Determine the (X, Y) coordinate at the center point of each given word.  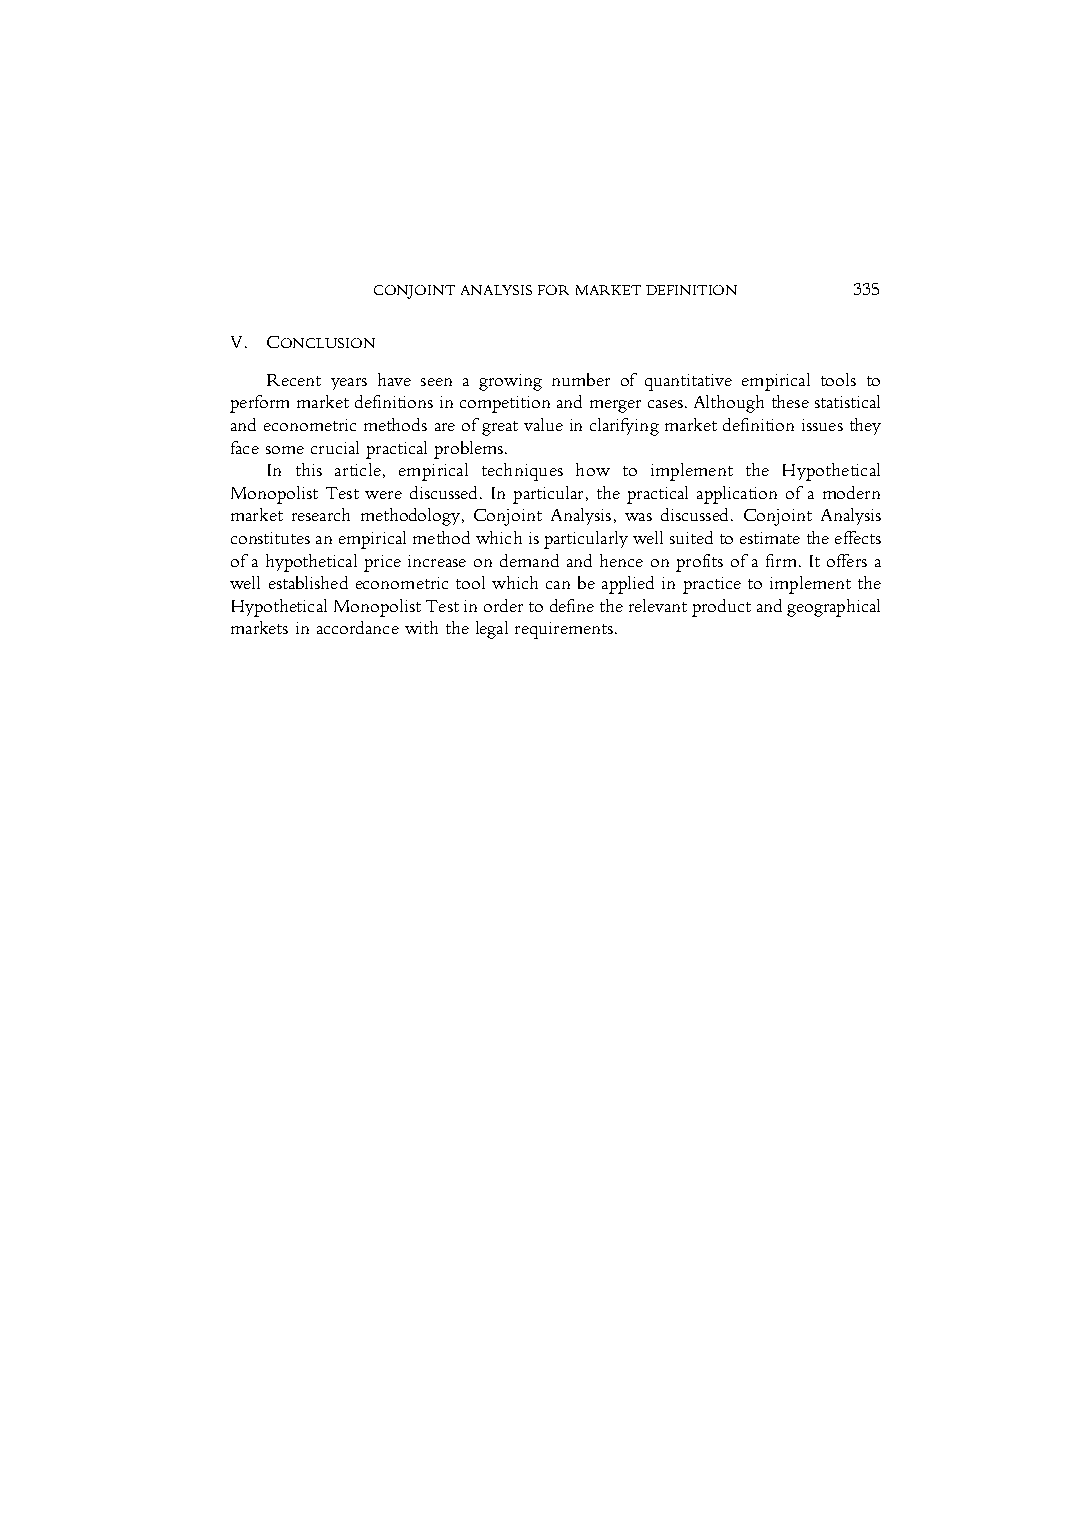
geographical (833, 608)
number (581, 379)
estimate (770, 538)
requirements (564, 630)
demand (529, 560)
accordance (358, 627)
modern (851, 492)
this (309, 469)
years (349, 384)
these (790, 401)
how (593, 469)
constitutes (270, 538)
